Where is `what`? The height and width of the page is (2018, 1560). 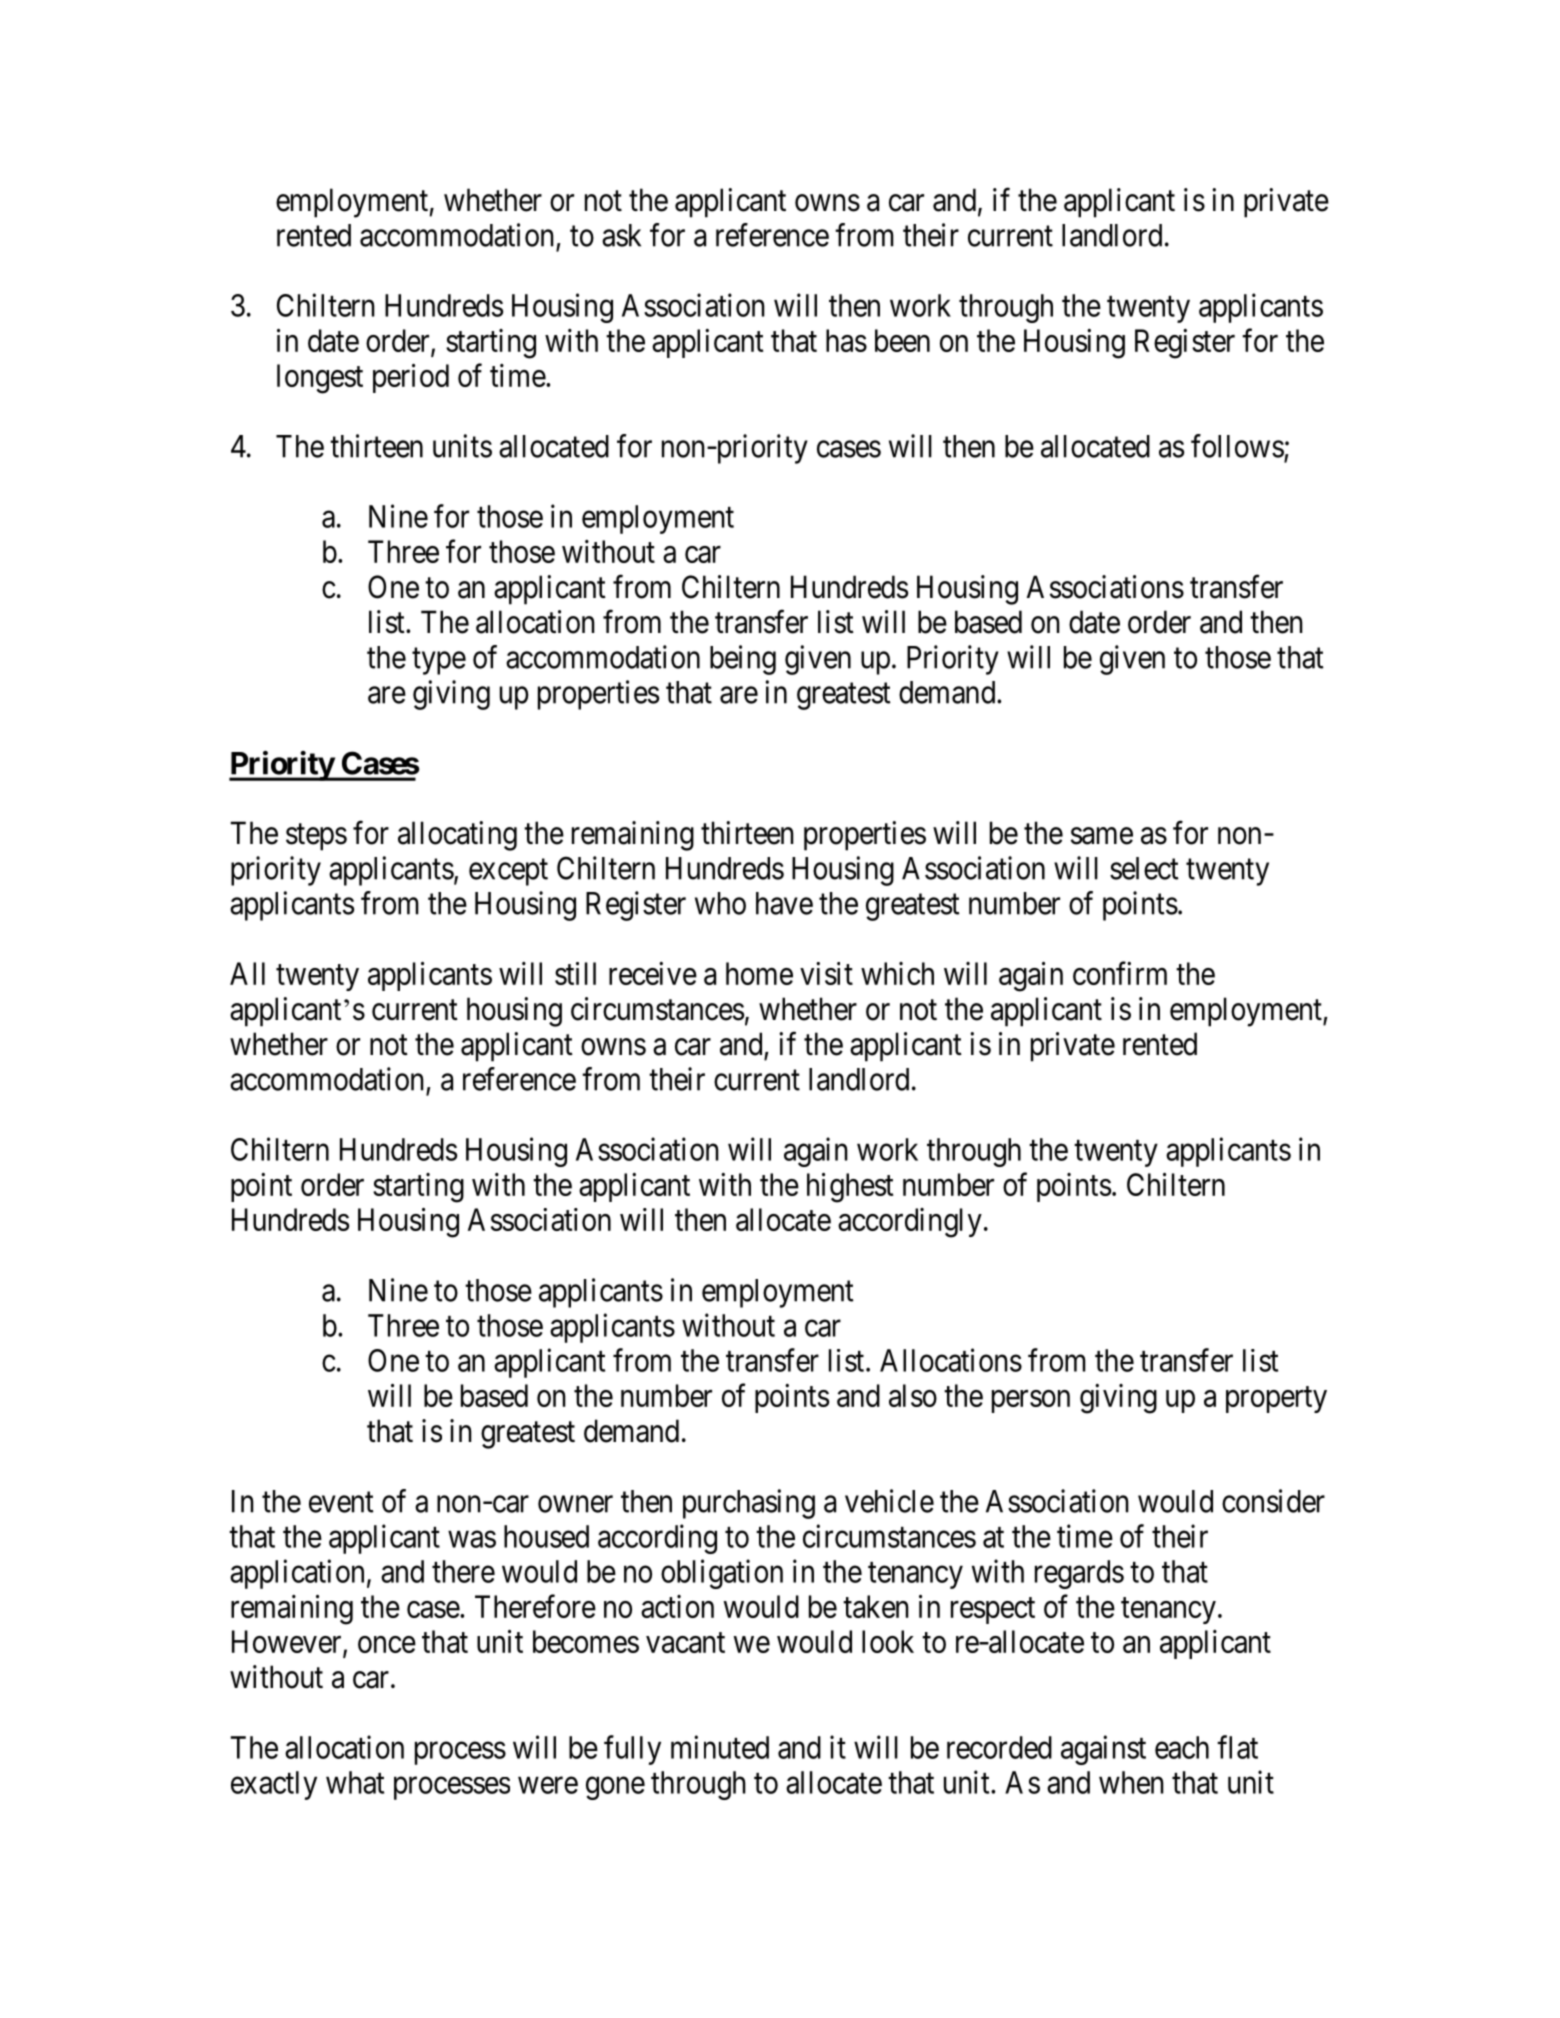
what is located at coordinates (355, 1782).
